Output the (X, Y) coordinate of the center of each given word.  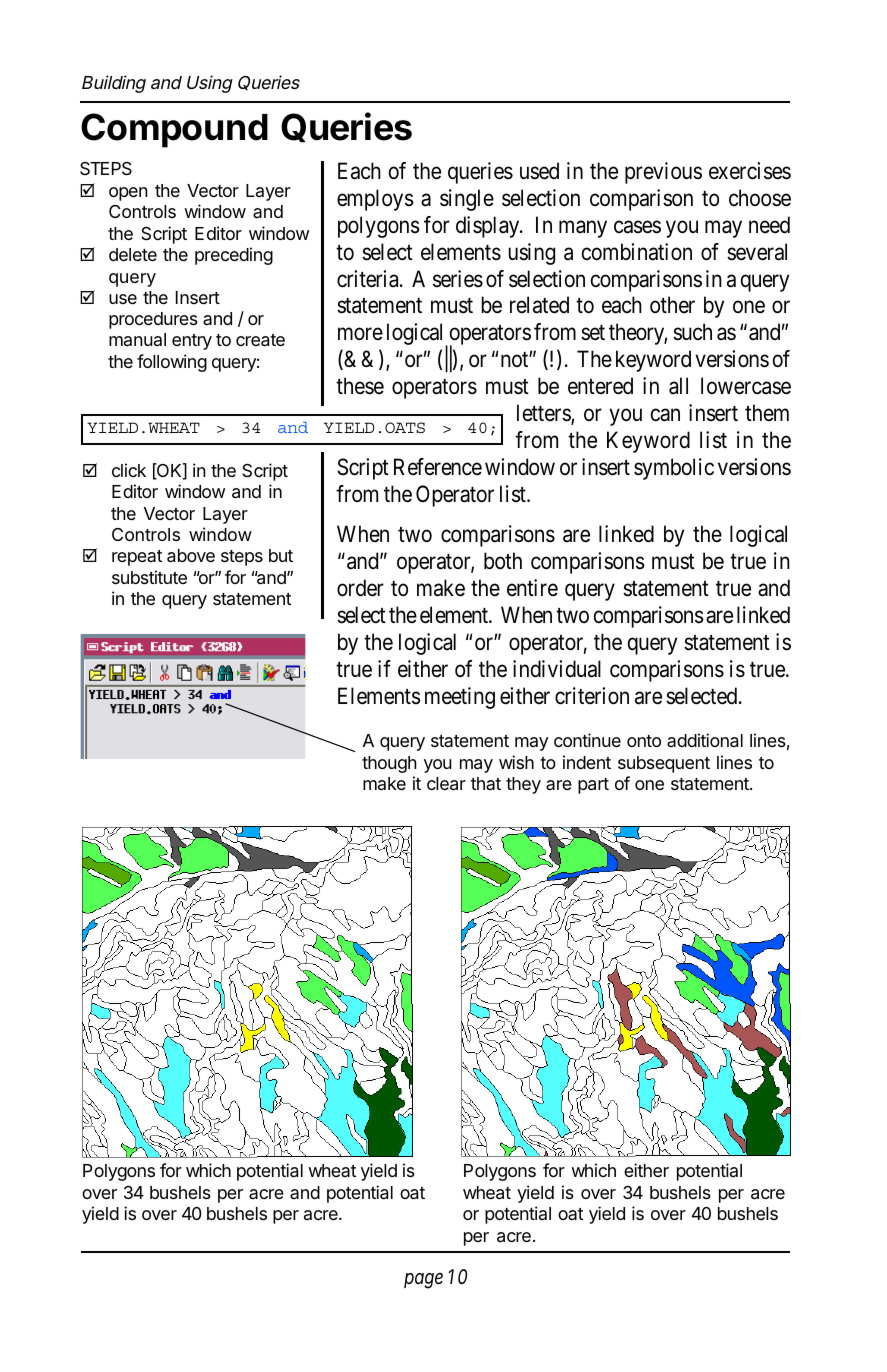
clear (446, 784)
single (467, 200)
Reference (438, 467)
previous (663, 173)
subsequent (664, 764)
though (389, 764)
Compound (174, 130)
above (191, 556)
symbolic (674, 469)
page (423, 1281)
